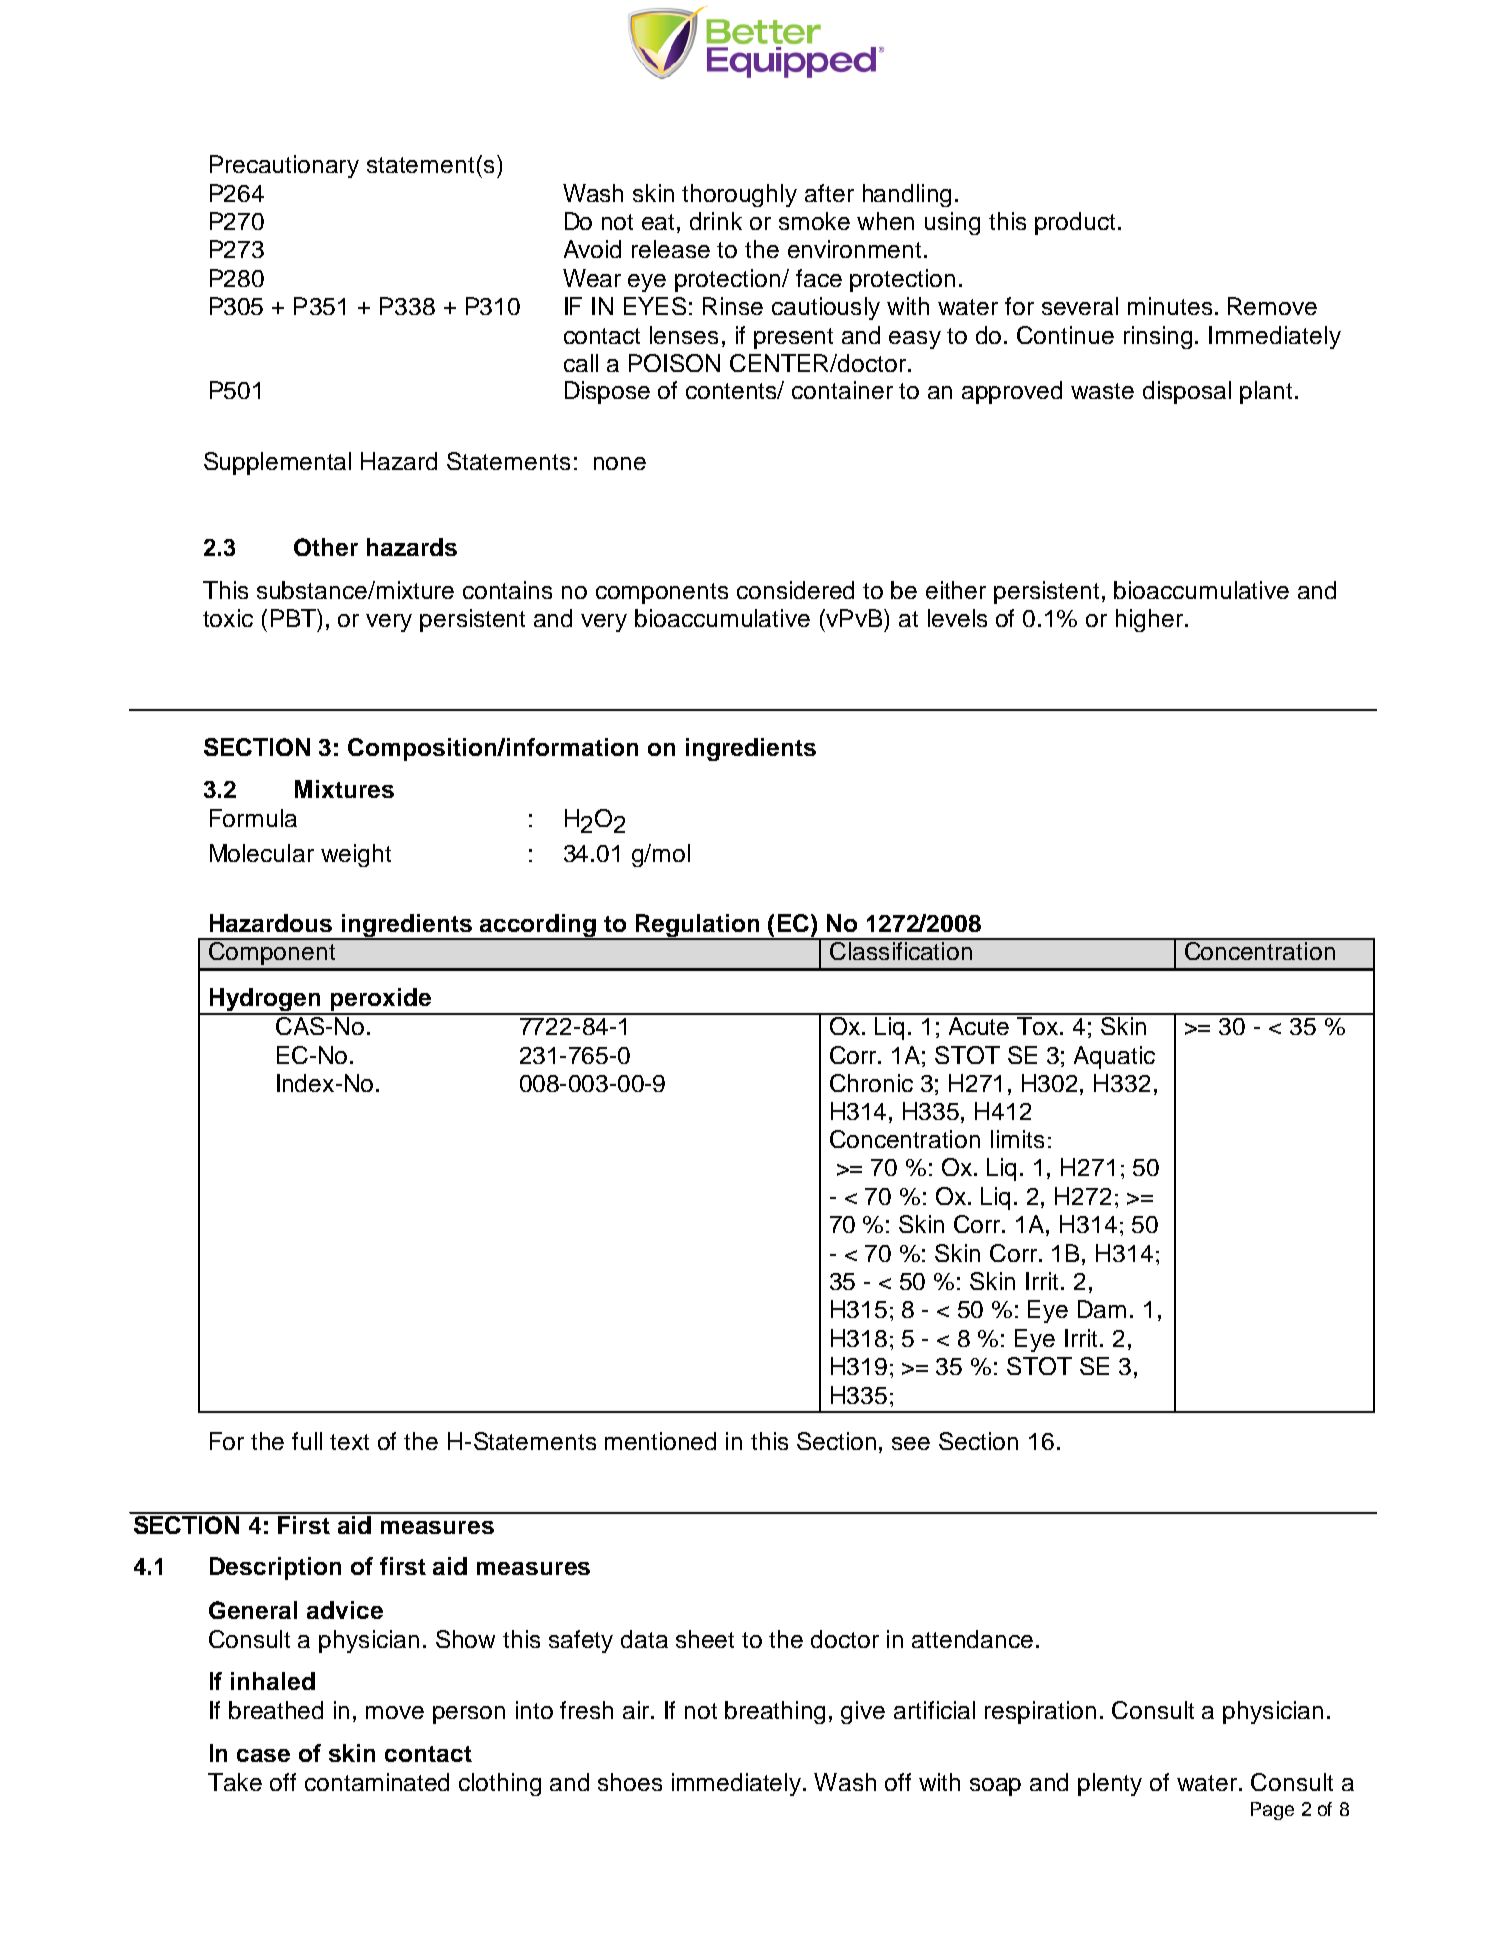 The image size is (1508, 1951). What do you see at coordinates (1075, 223) in the screenshot?
I see `product` at bounding box center [1075, 223].
